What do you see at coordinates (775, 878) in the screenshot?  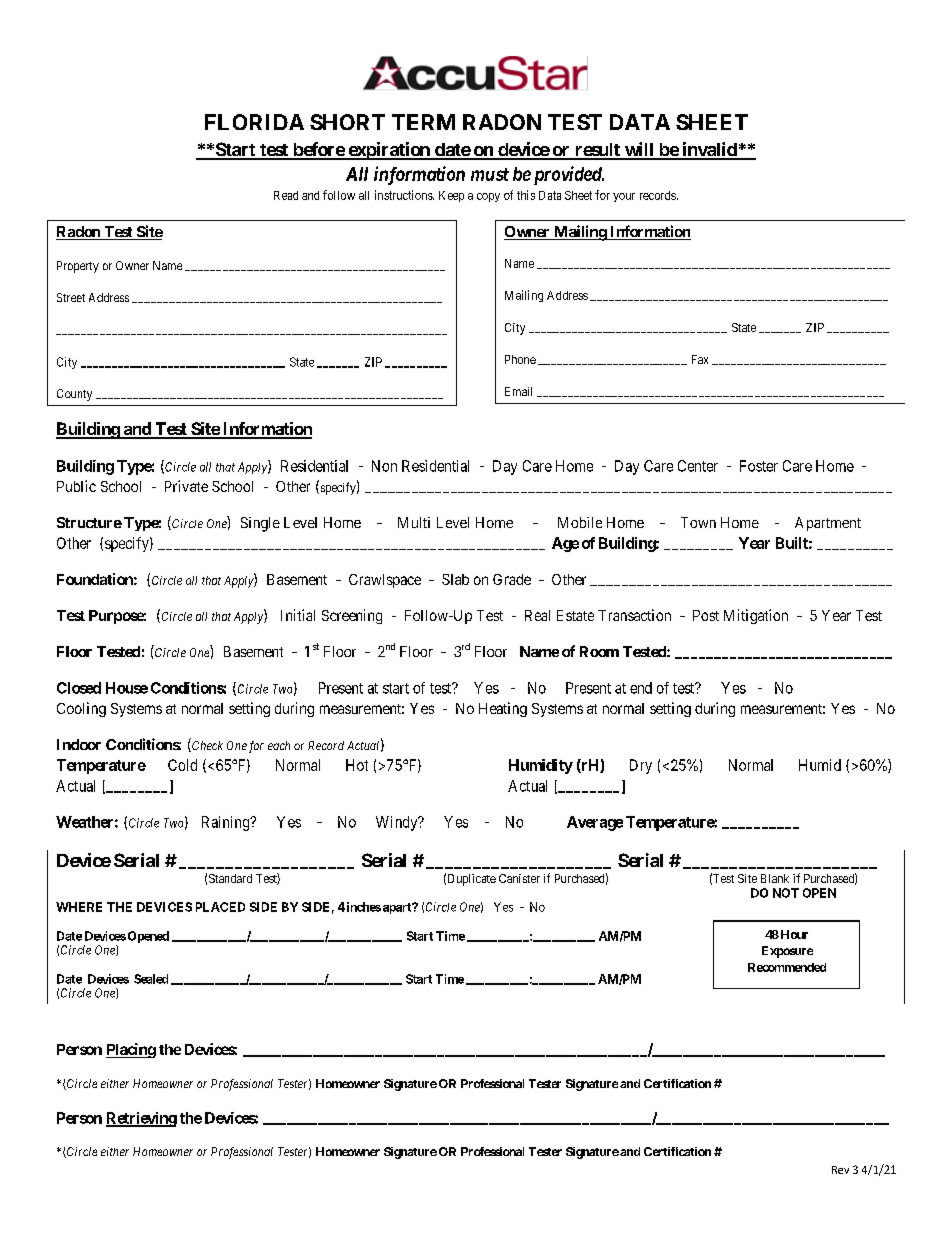 I see `Blank` at bounding box center [775, 878].
